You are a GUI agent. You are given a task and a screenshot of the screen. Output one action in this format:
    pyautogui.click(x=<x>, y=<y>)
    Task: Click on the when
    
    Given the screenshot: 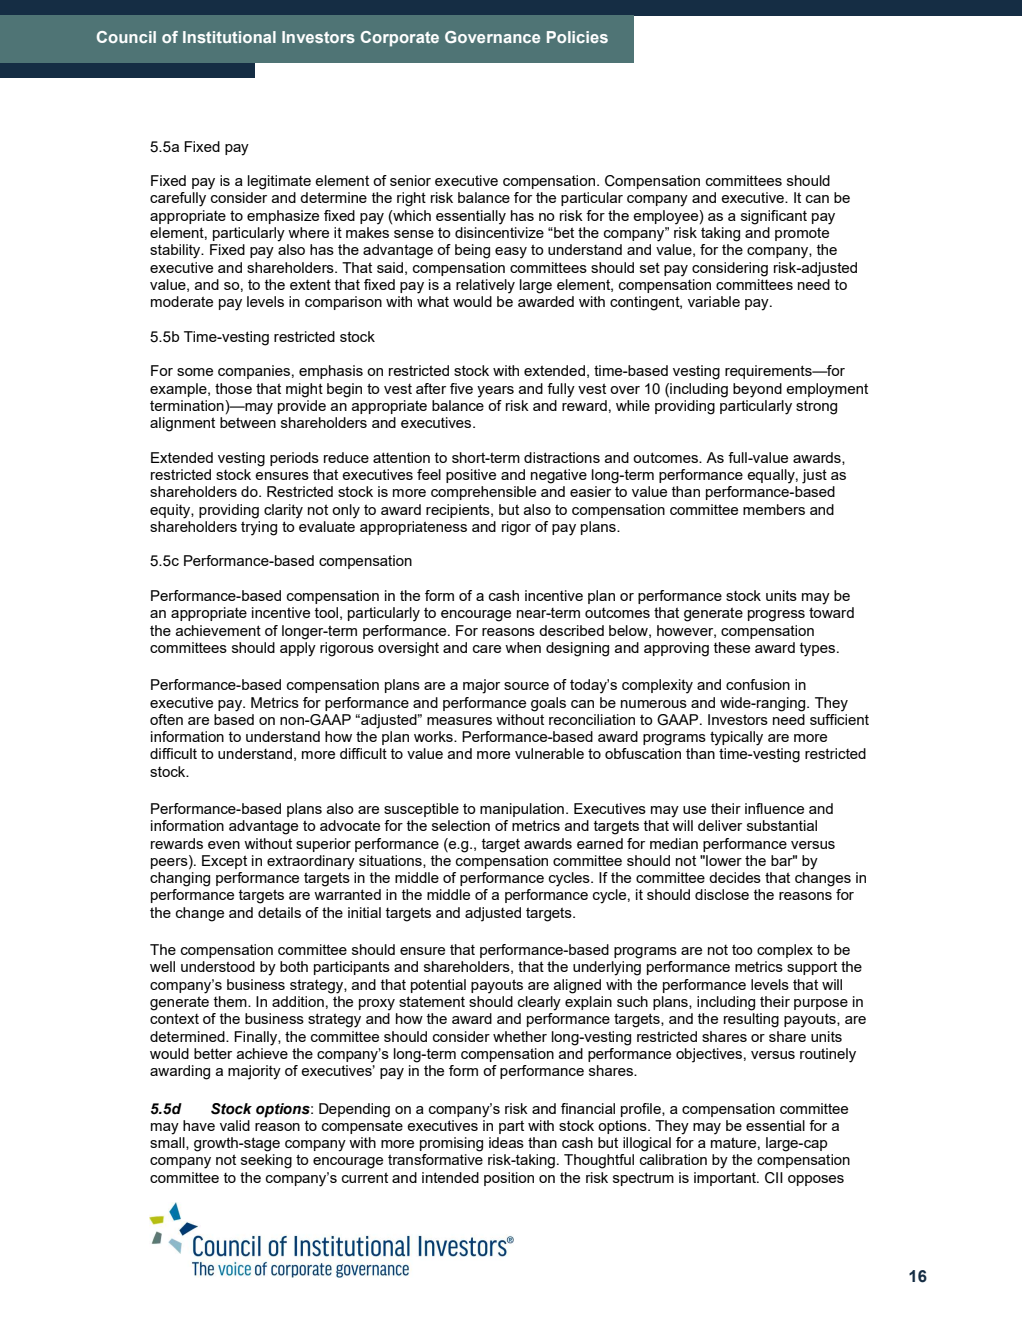 What is the action you would take?
    pyautogui.click(x=523, y=647)
